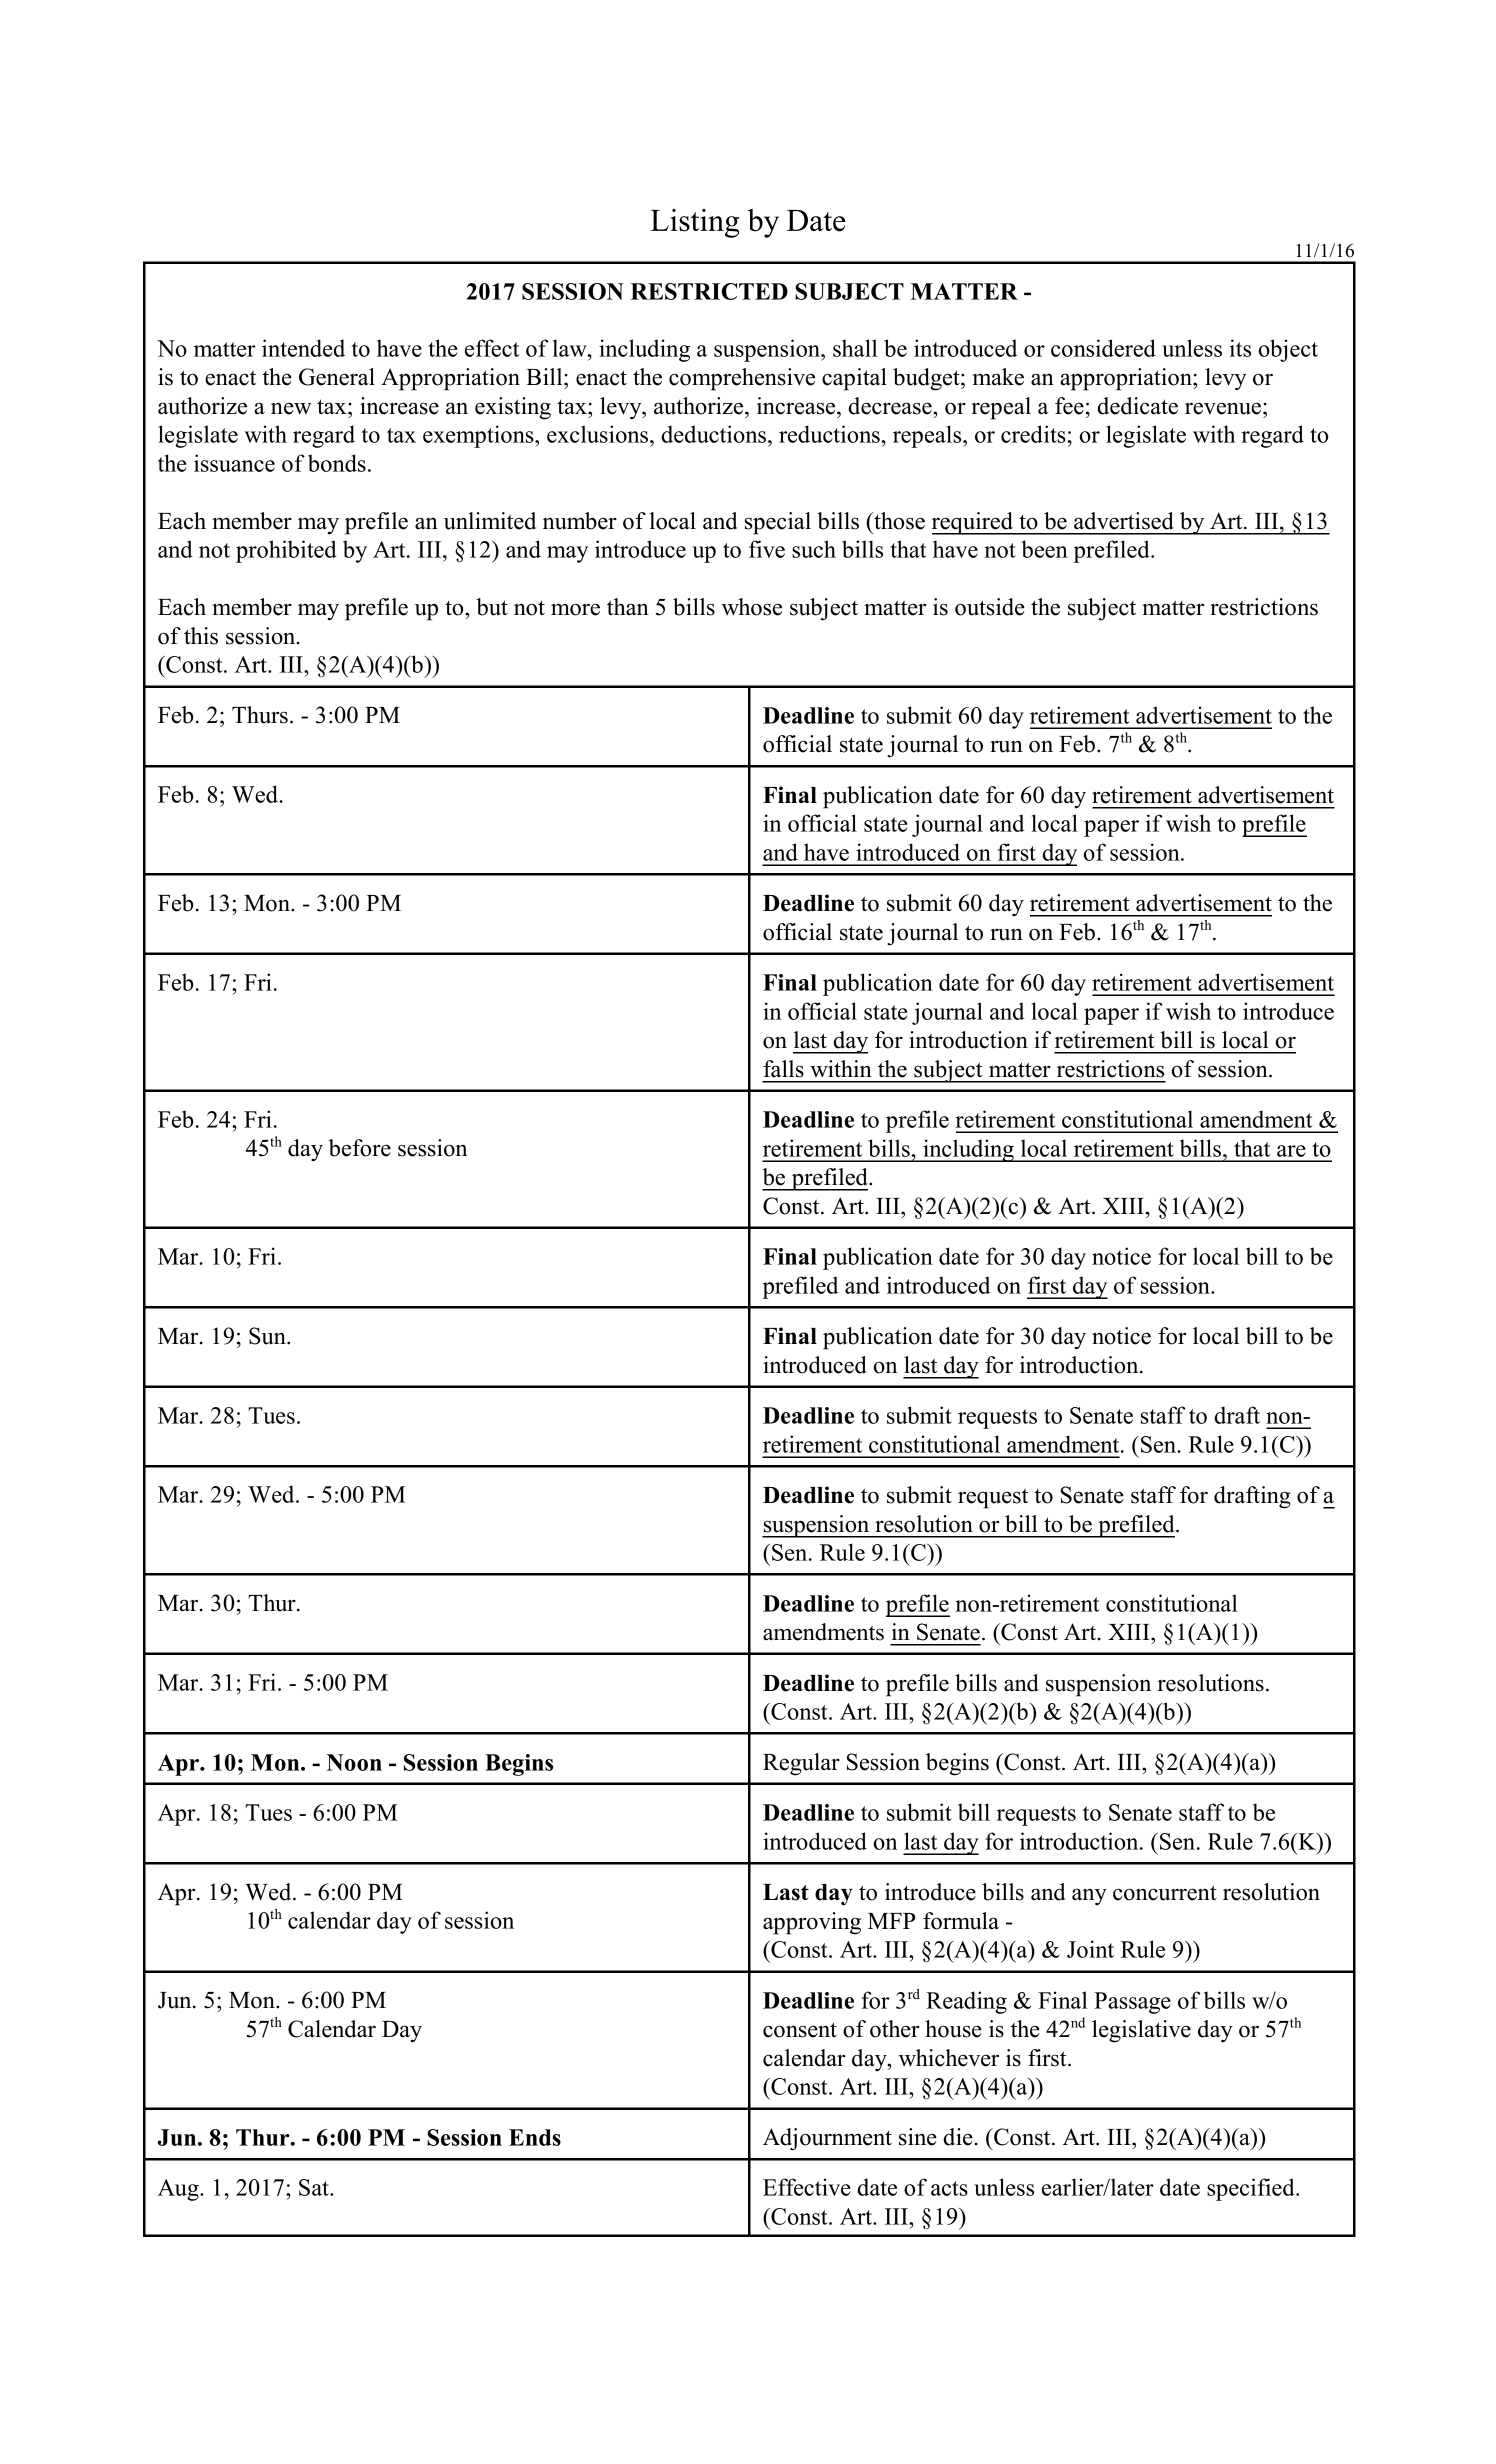 Image resolution: width=1496 pixels, height=2464 pixels. What do you see at coordinates (1103, 348) in the screenshot?
I see `considered` at bounding box center [1103, 348].
